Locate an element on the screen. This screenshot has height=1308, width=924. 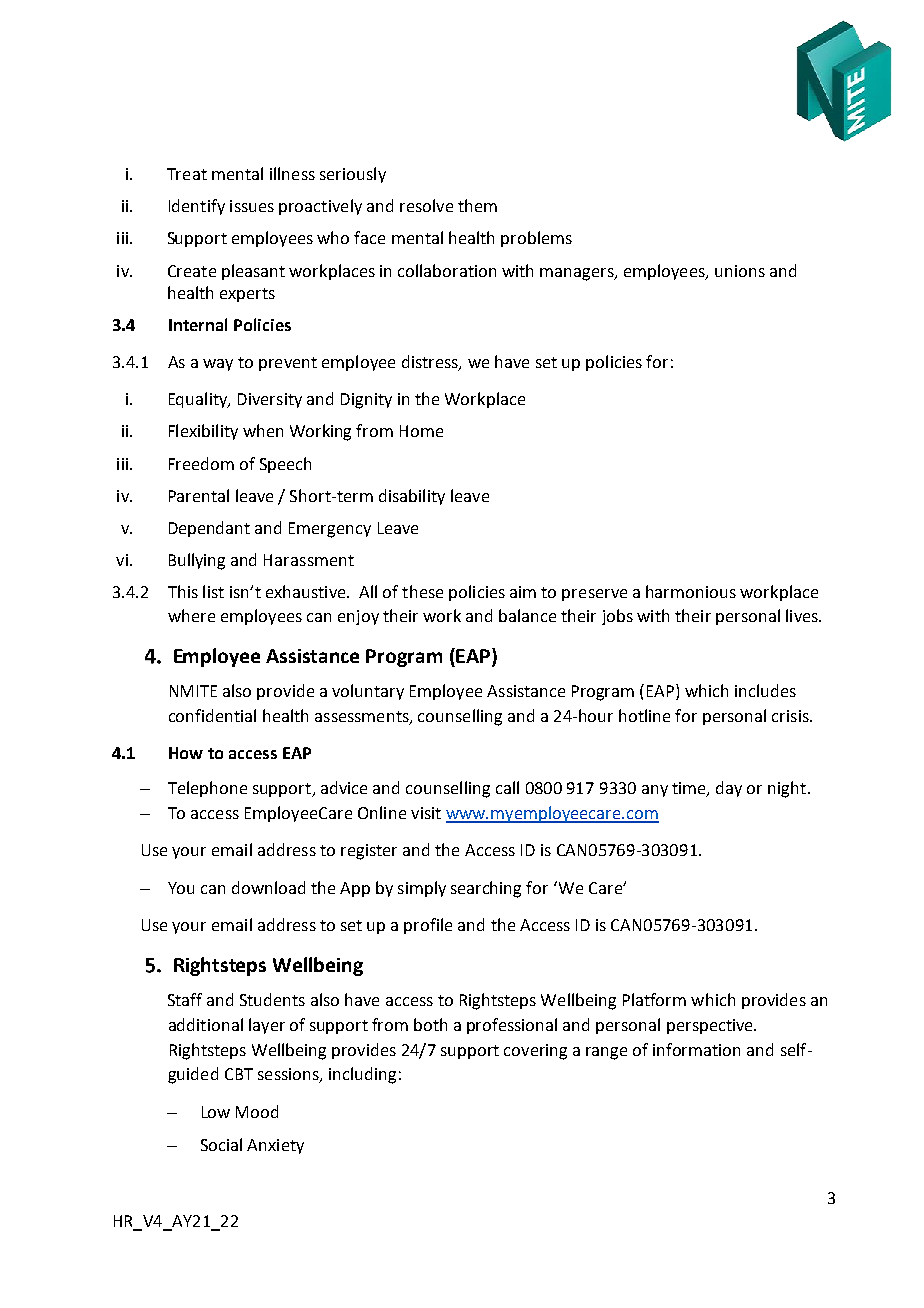
unions is located at coordinates (740, 271).
